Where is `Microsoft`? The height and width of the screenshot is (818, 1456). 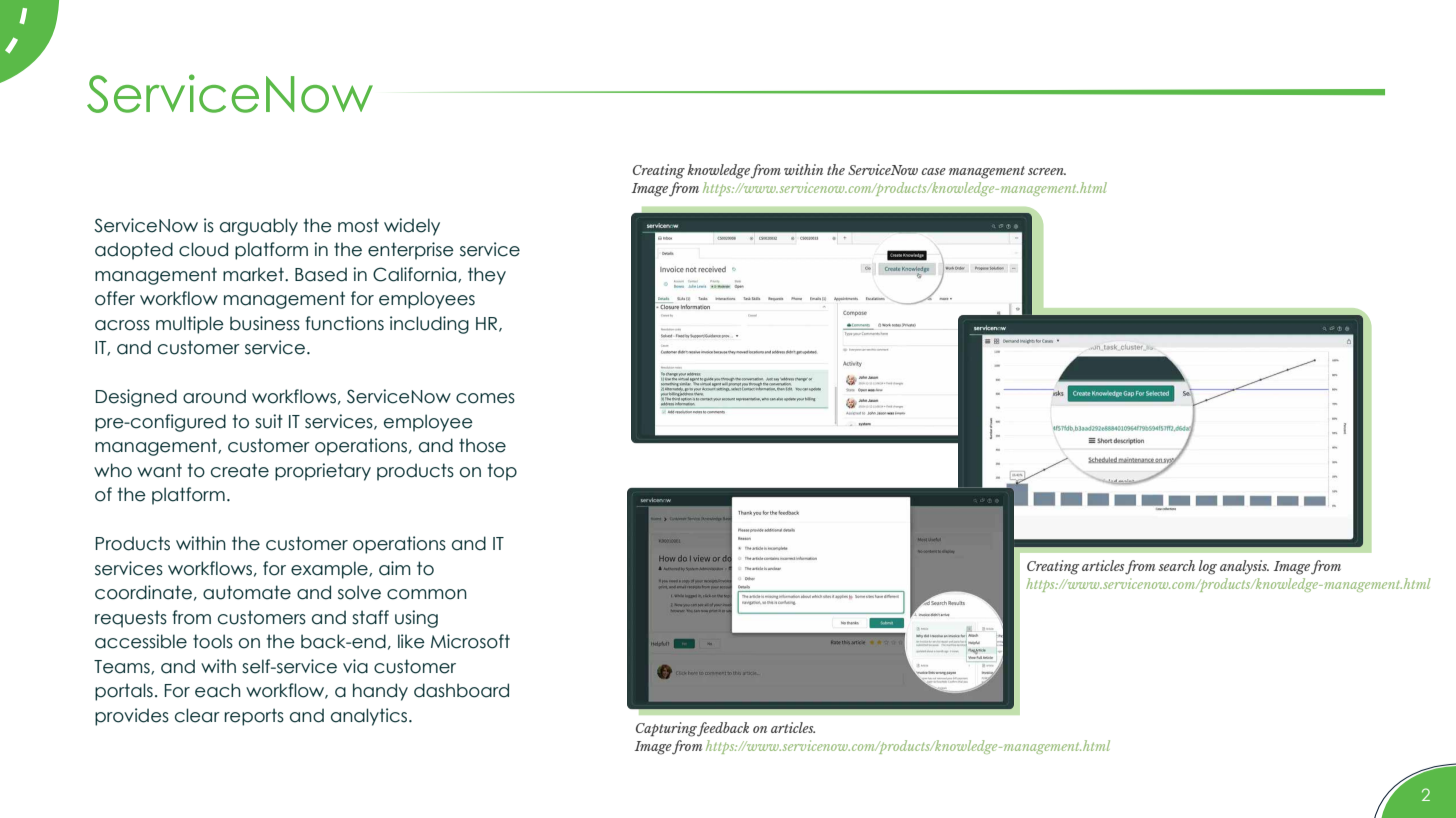 Microsoft is located at coordinates (470, 641).
